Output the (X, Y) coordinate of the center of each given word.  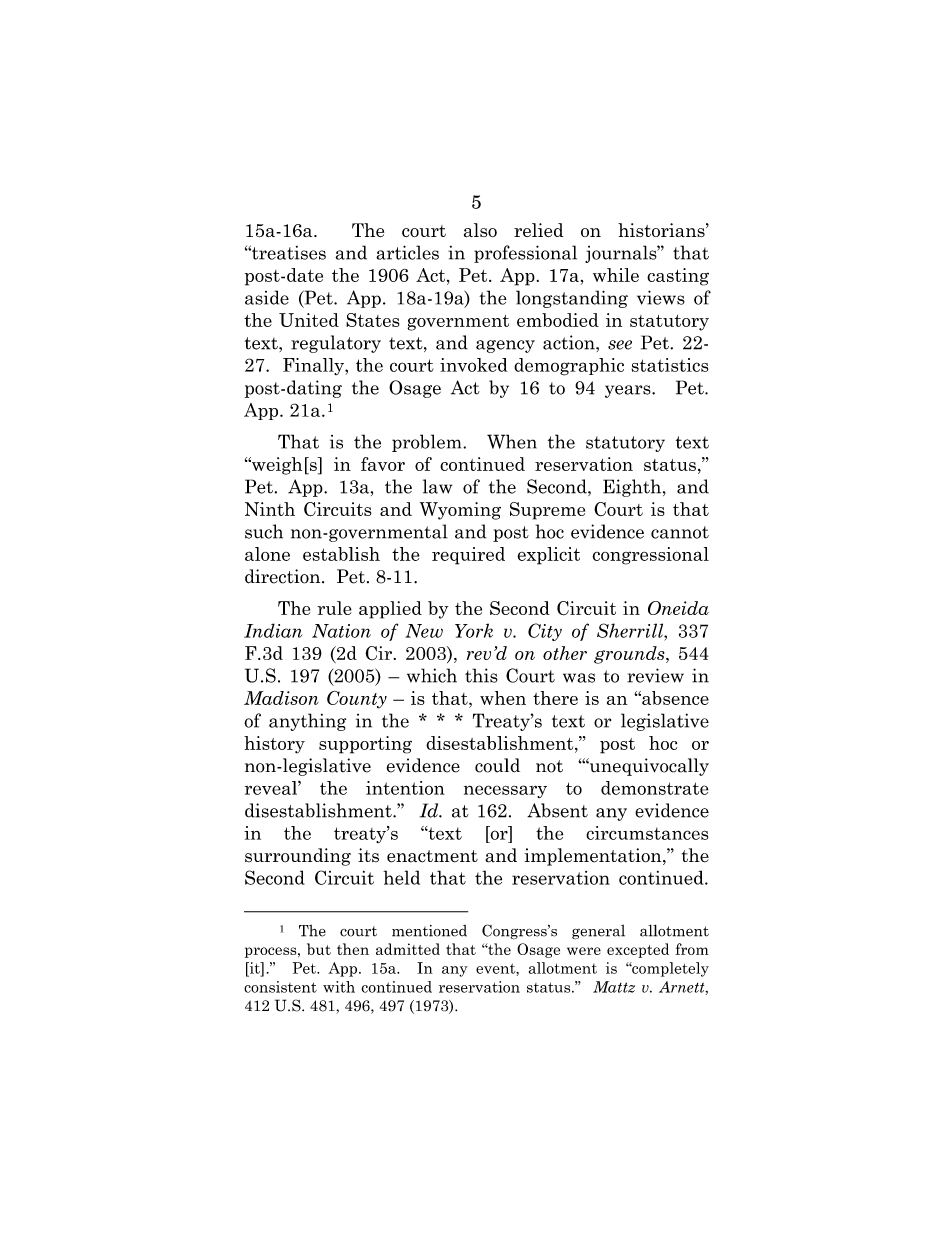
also (480, 230)
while (616, 275)
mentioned (429, 931)
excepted (638, 950)
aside (267, 297)
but (319, 949)
